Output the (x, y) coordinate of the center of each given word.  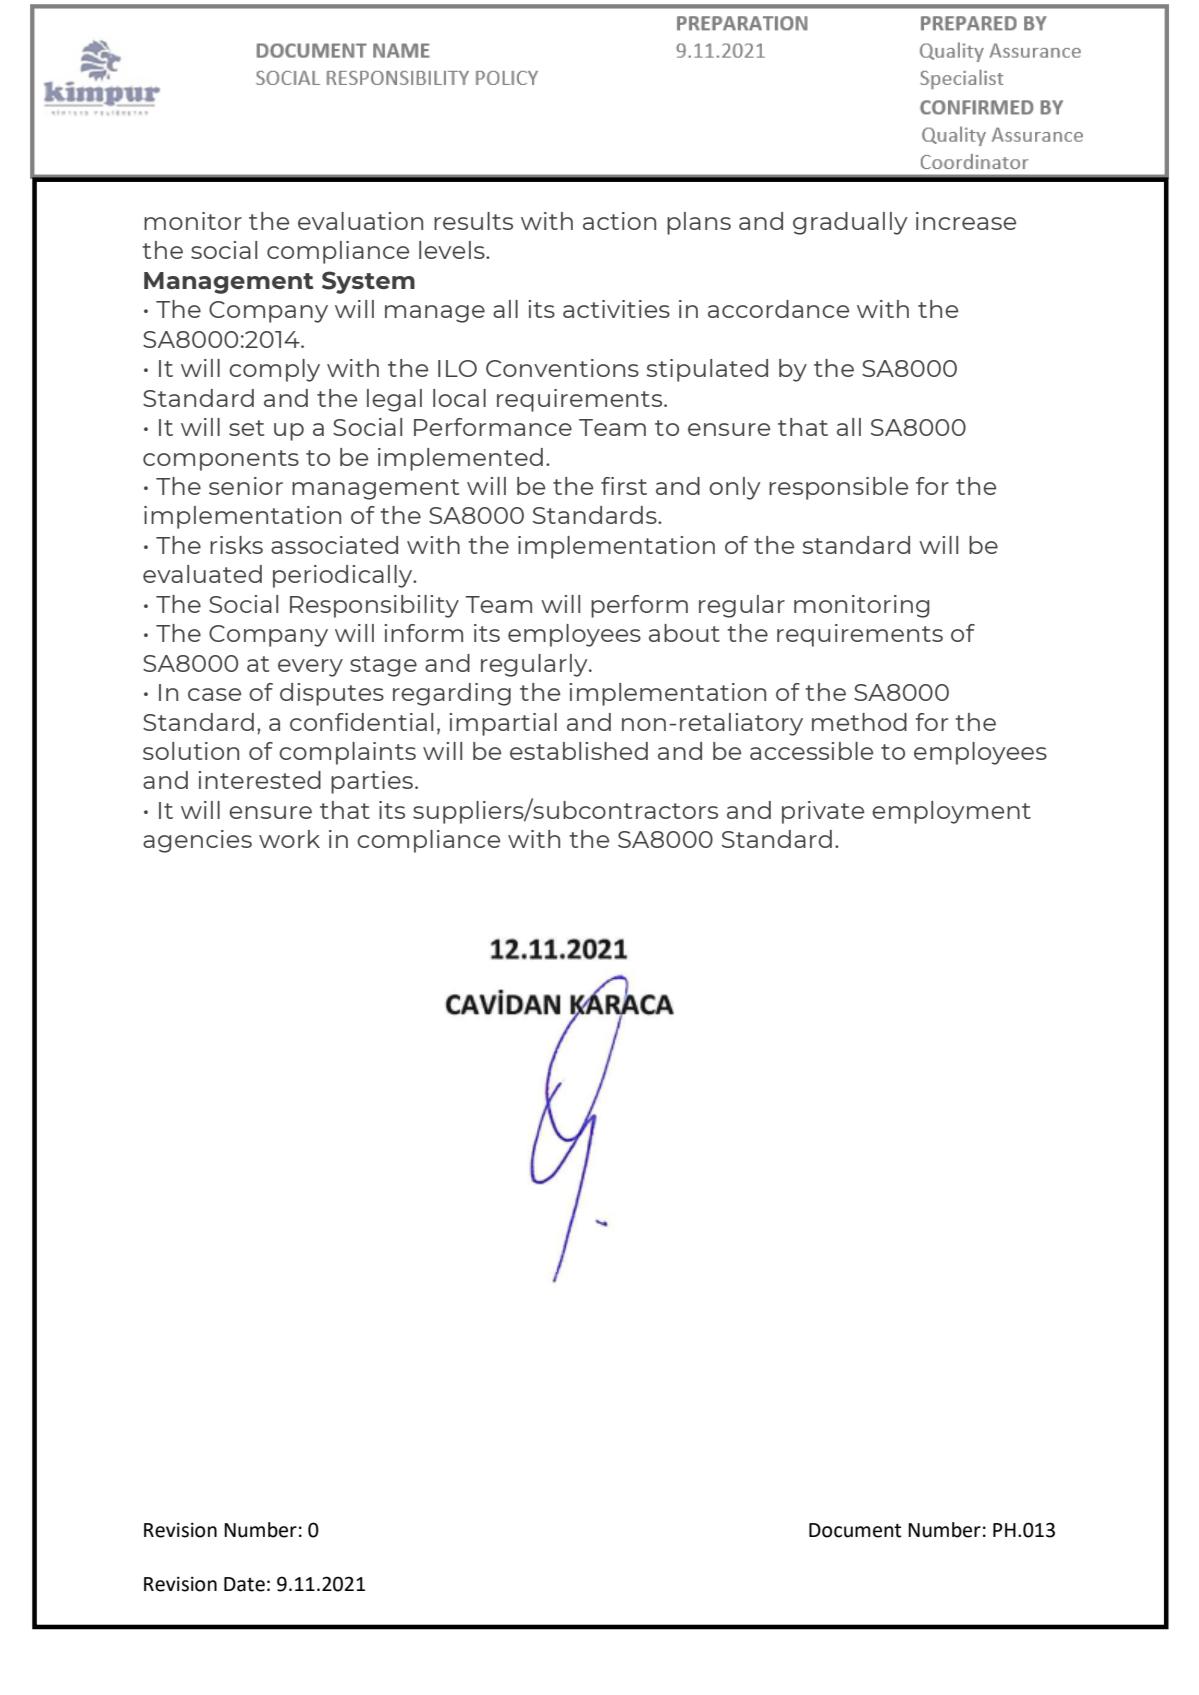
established (579, 751)
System (368, 282)
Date (244, 1584)
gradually (850, 223)
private (823, 812)
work (289, 839)
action (619, 221)
